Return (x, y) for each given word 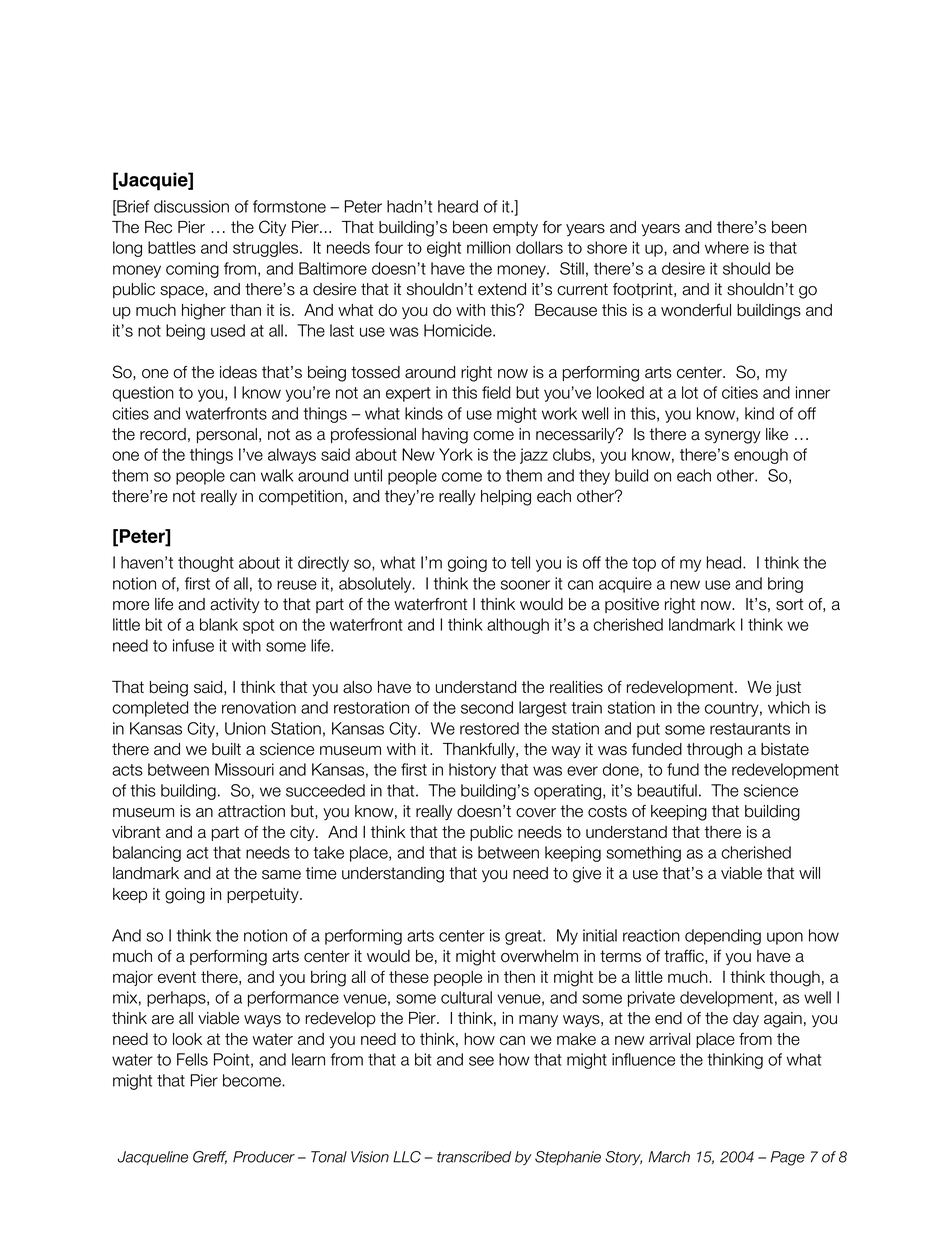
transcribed (474, 1157)
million (489, 247)
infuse (193, 645)
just (788, 688)
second (487, 707)
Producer (264, 1157)
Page (788, 1158)
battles (172, 247)
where (727, 247)
